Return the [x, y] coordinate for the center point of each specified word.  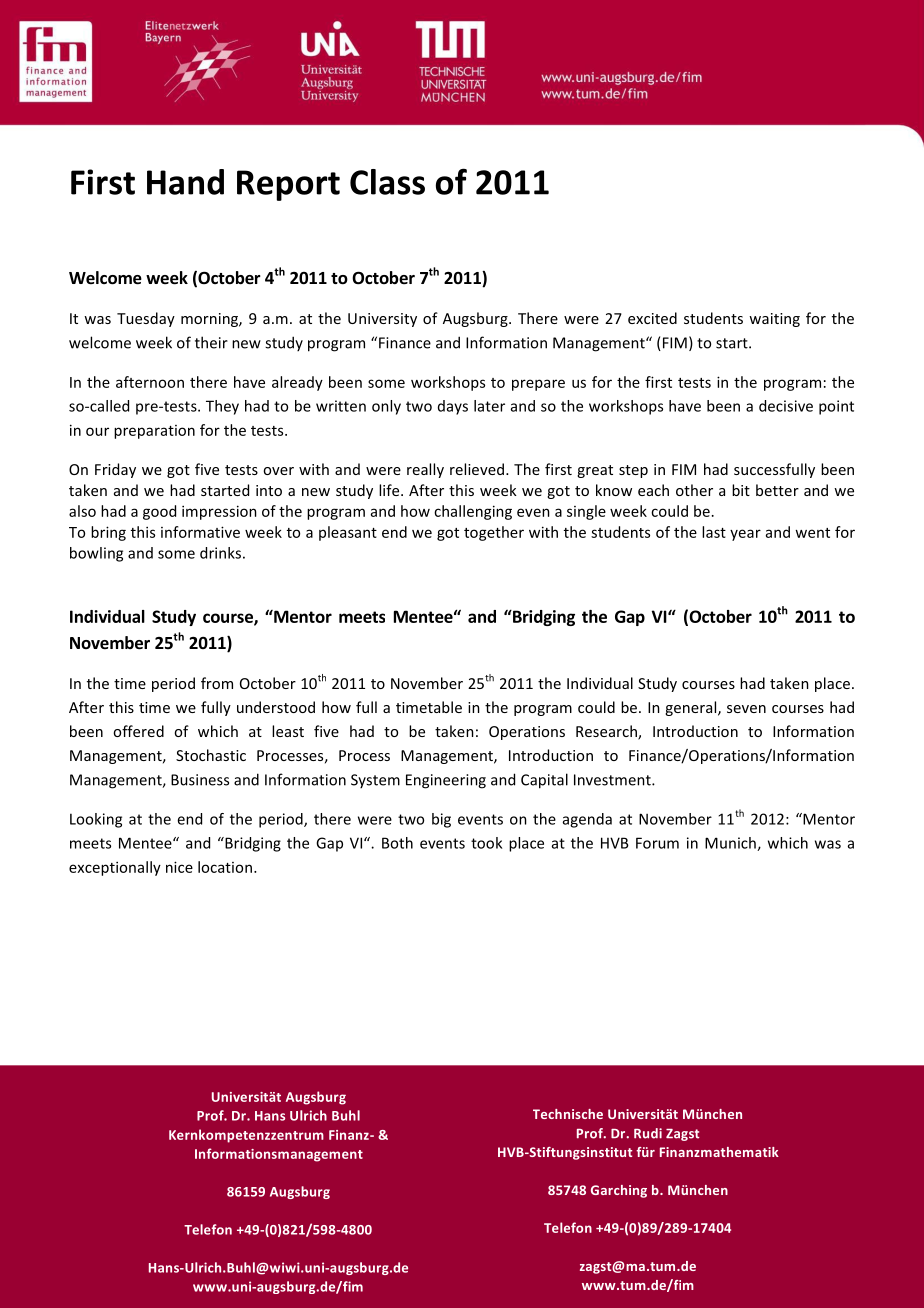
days [453, 407]
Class [387, 182]
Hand [185, 182]
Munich [731, 844]
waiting [774, 320]
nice [179, 867]
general [692, 708]
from [217, 683]
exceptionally [115, 868]
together [494, 533]
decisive [786, 406]
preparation [154, 432]
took [486, 843]
